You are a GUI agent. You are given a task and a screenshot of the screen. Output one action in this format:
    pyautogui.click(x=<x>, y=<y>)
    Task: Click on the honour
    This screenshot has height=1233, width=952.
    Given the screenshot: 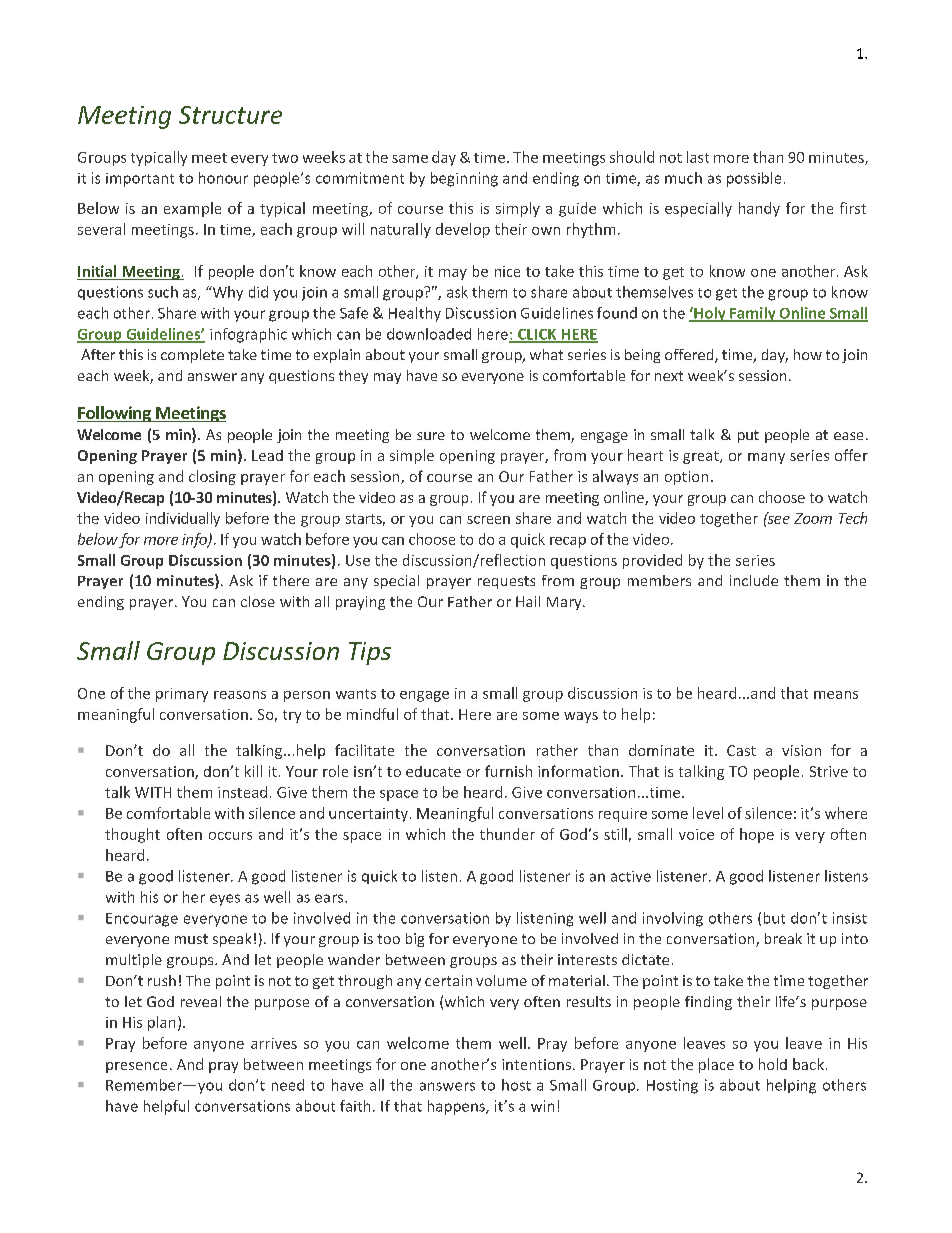 What is the action you would take?
    pyautogui.click(x=223, y=178)
